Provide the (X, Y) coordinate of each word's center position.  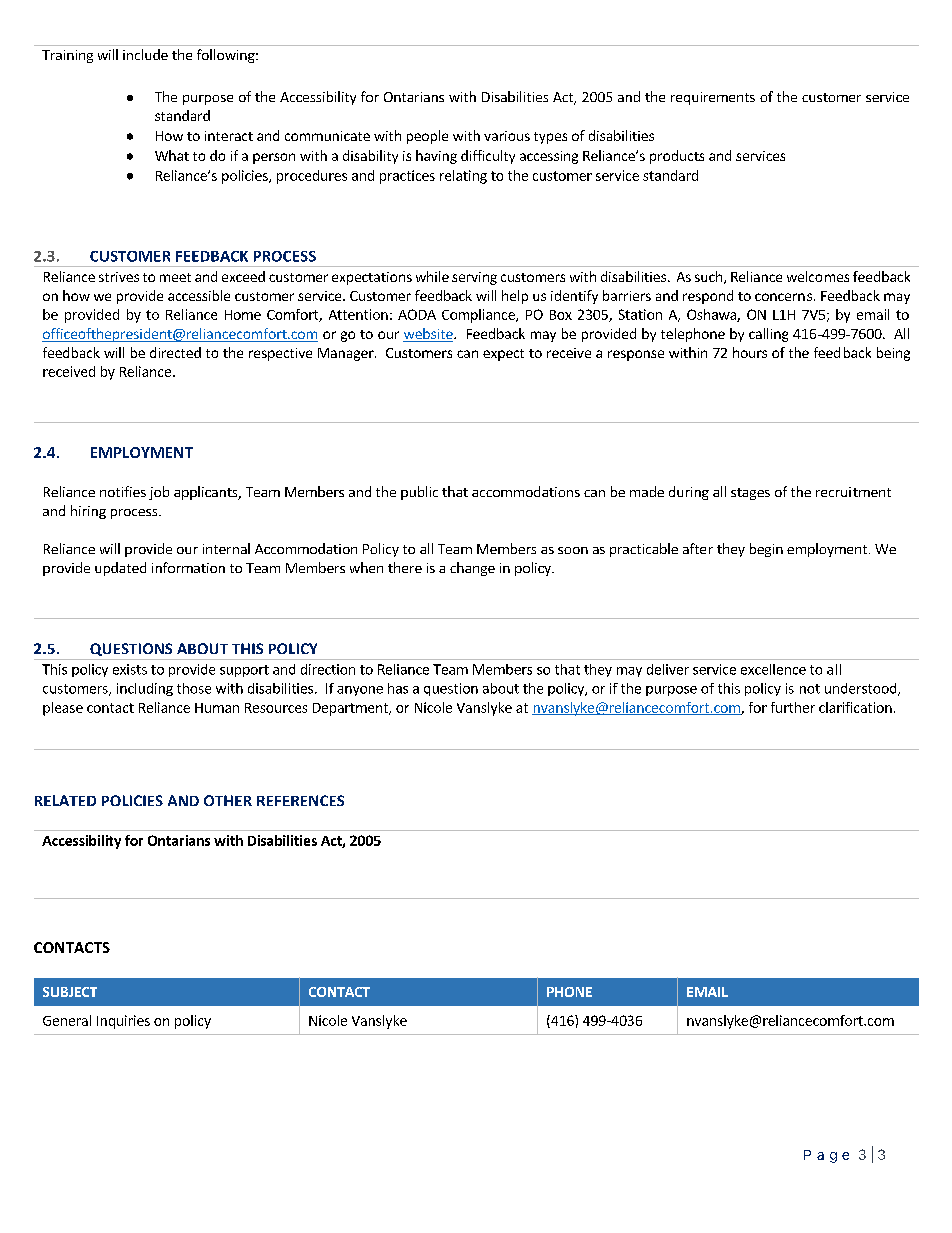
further (793, 707)
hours (750, 352)
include (145, 54)
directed (175, 352)
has (398, 688)
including (145, 689)
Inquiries (123, 1022)
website (429, 335)
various (507, 136)
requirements (713, 98)
